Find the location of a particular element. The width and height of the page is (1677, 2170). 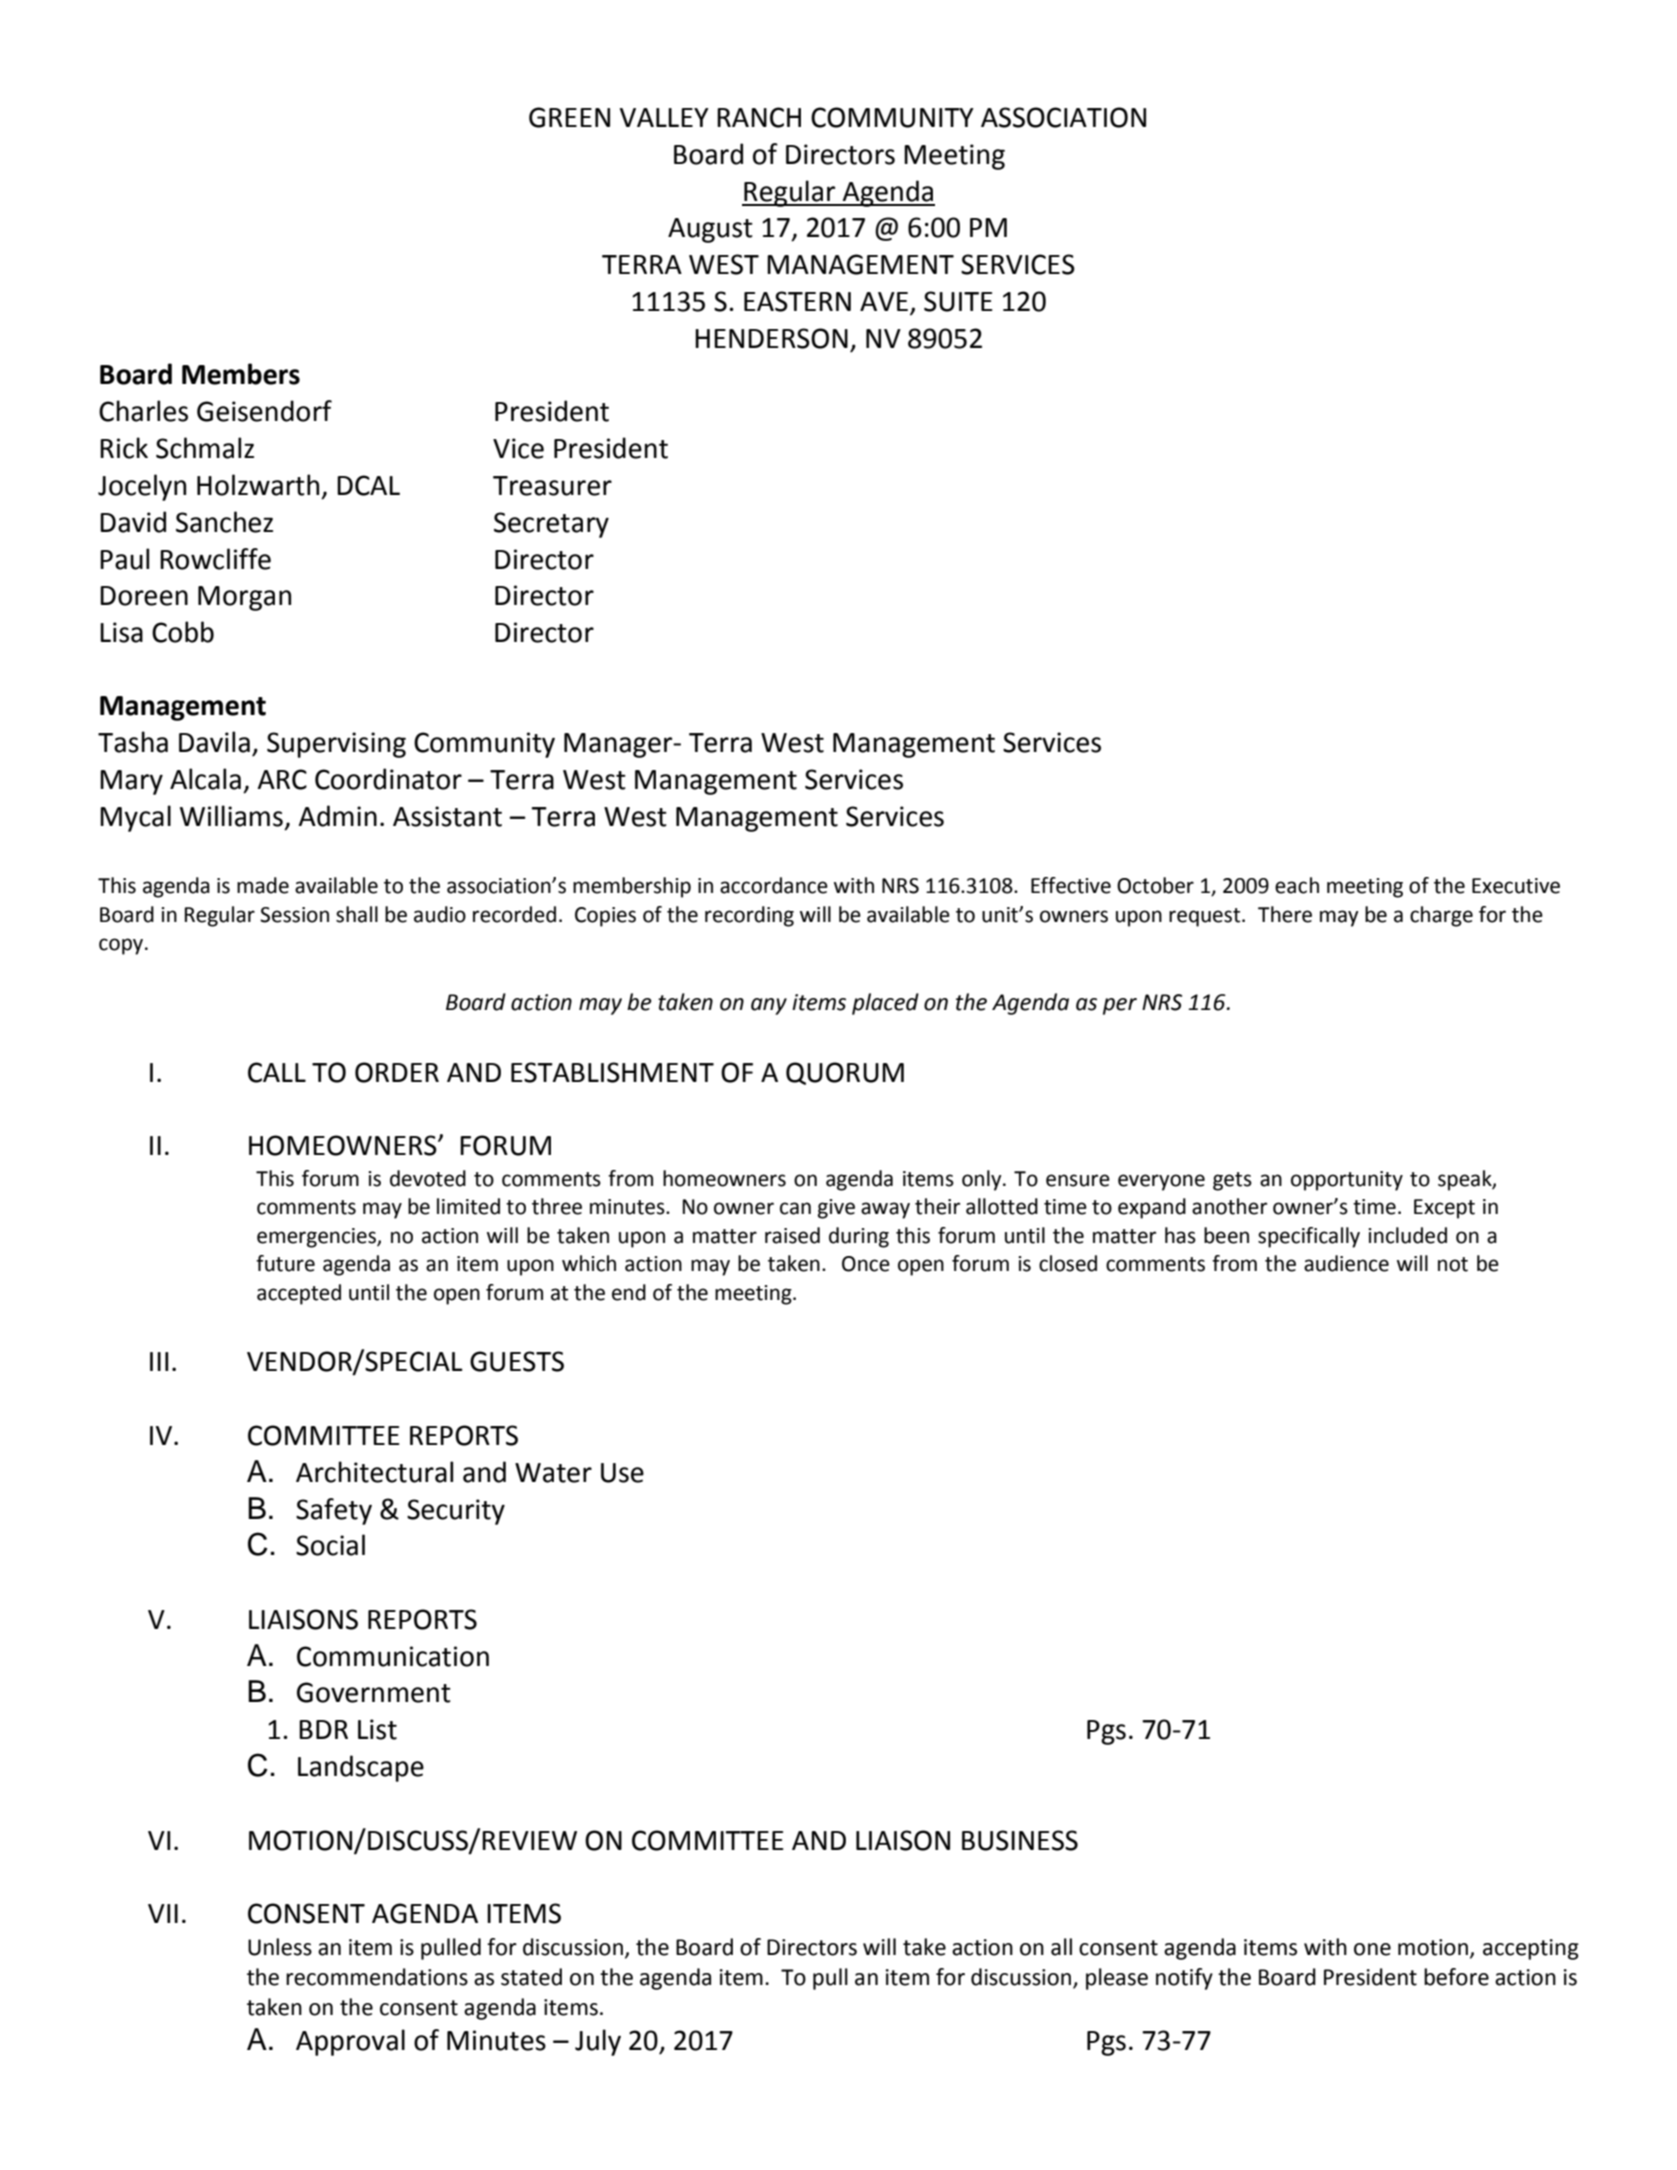

Once is located at coordinates (866, 1264).
